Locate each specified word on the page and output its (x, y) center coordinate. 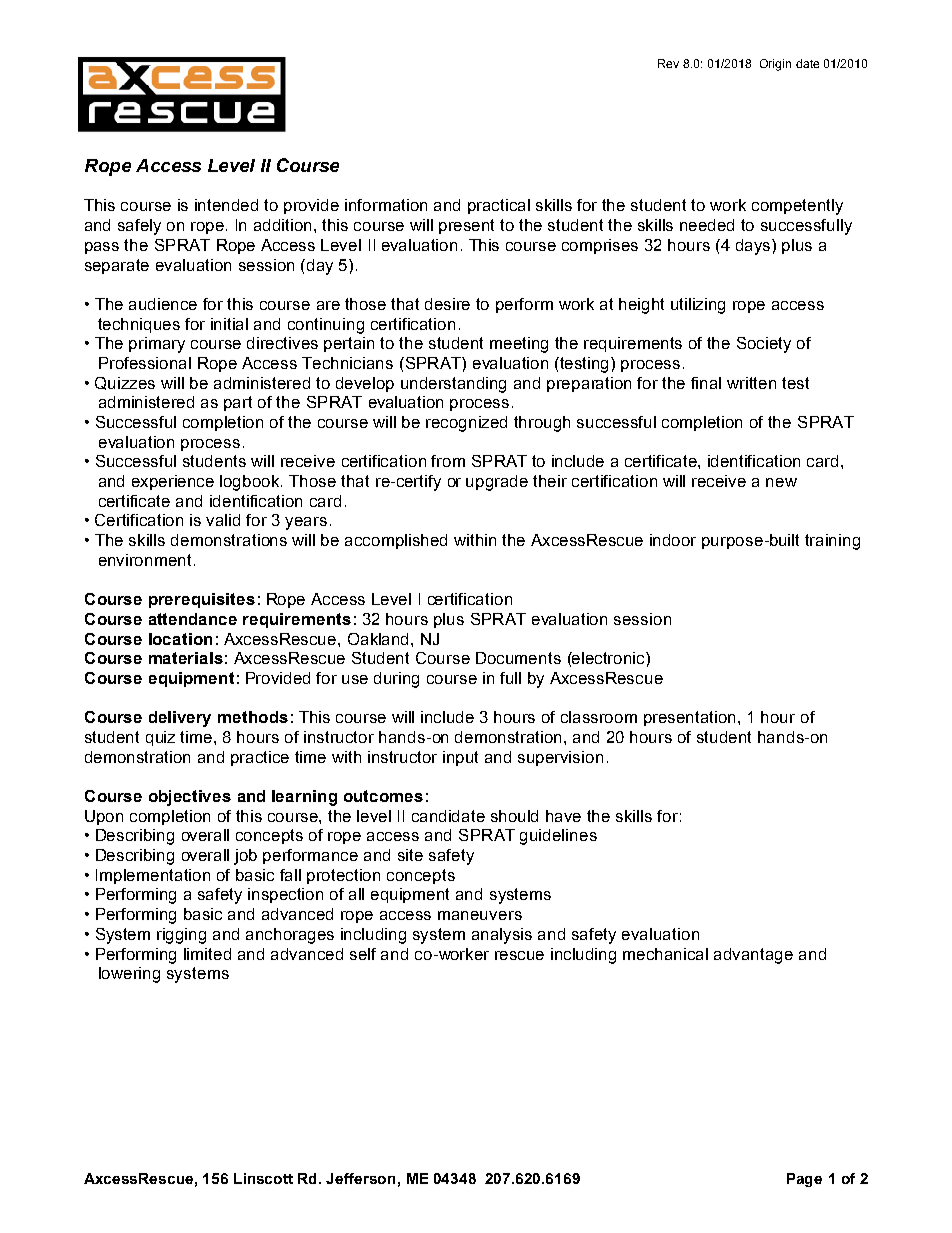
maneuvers (480, 915)
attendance (193, 619)
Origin (775, 65)
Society (764, 345)
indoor (673, 540)
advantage (753, 956)
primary (157, 345)
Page (804, 1180)
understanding (453, 385)
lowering (129, 975)
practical (499, 206)
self (363, 954)
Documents (518, 658)
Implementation (153, 876)
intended (226, 205)
